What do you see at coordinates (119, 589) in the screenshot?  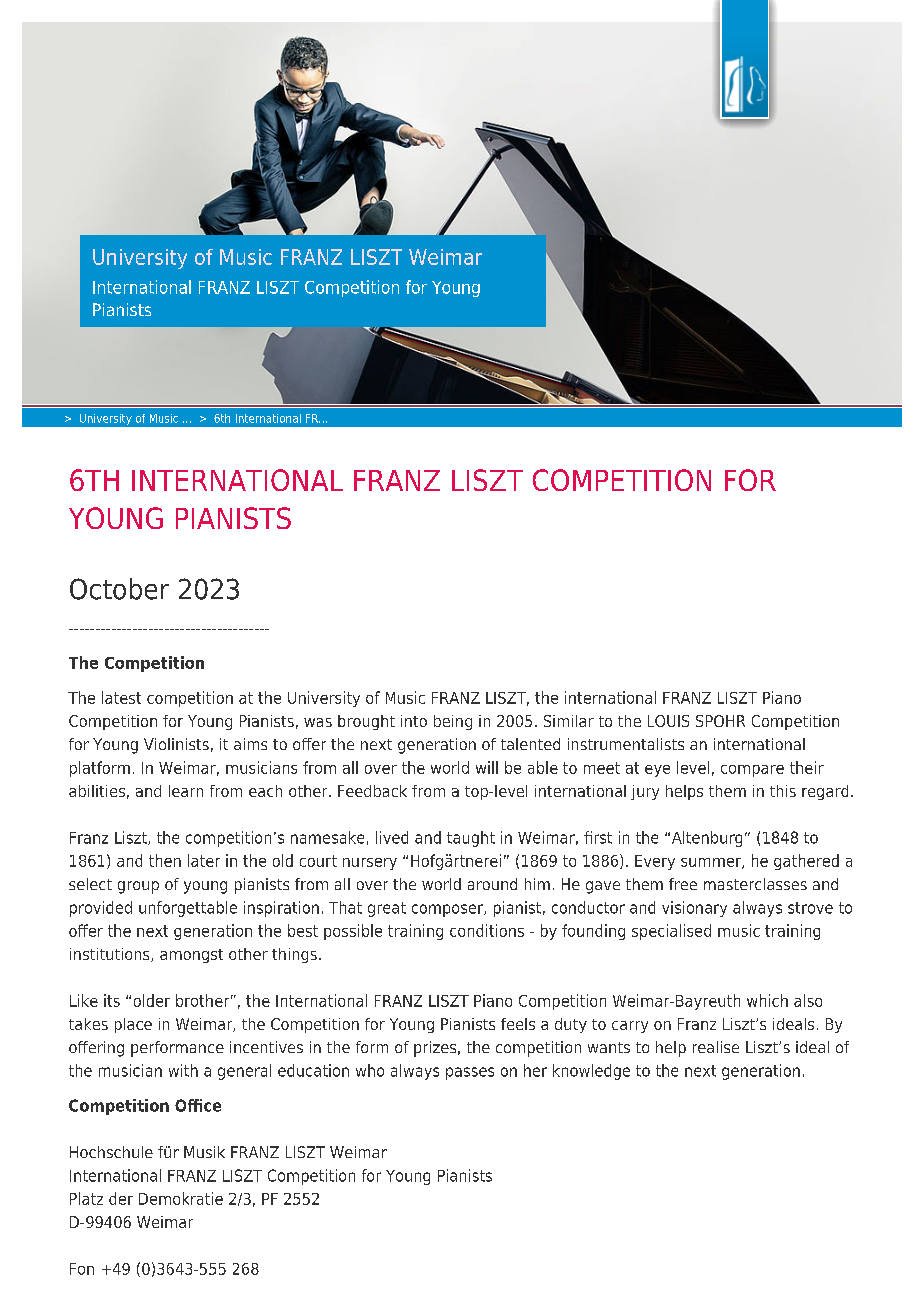 I see `October` at bounding box center [119, 589].
